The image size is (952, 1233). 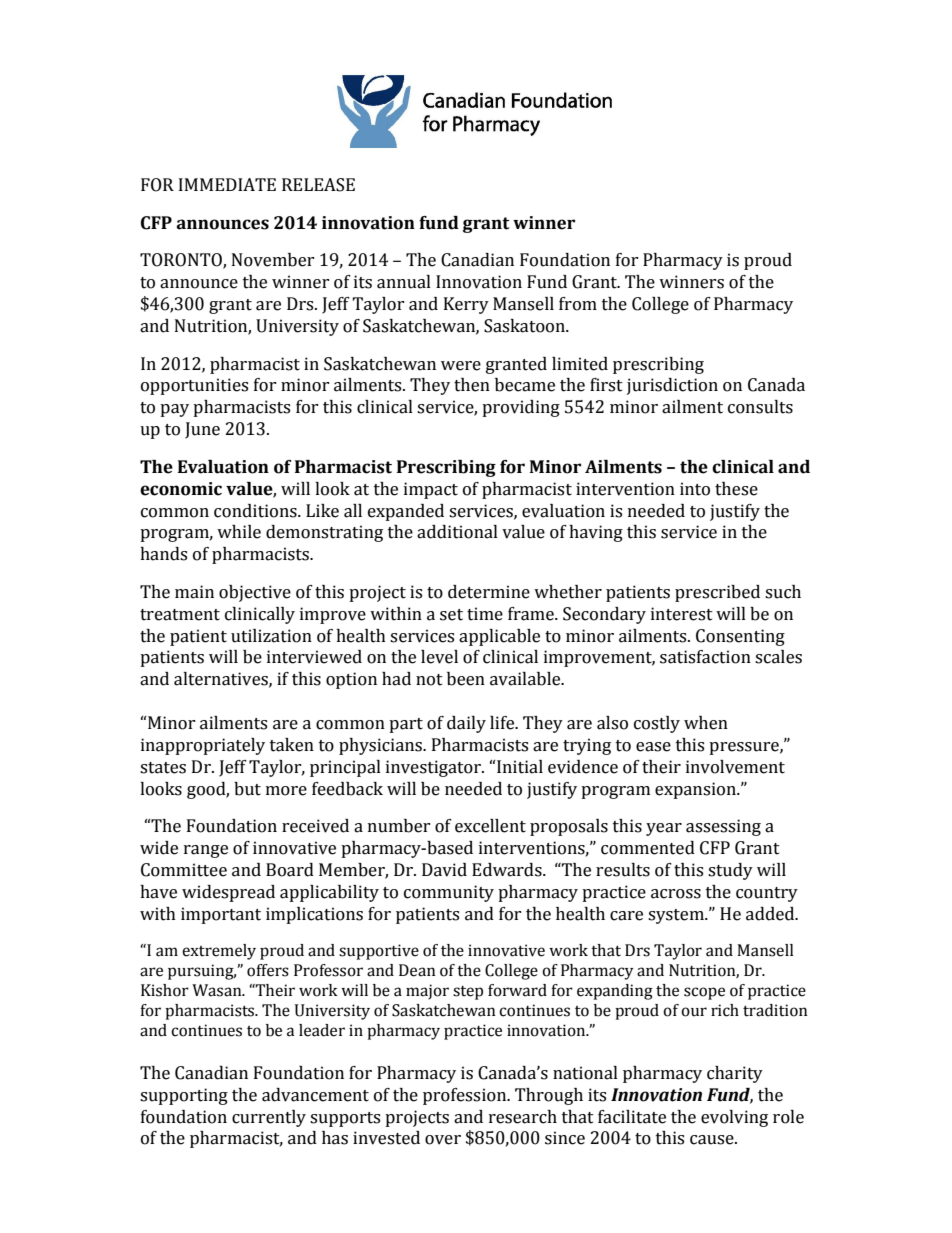 What do you see at coordinates (490, 826) in the document?
I see `excellent` at bounding box center [490, 826].
